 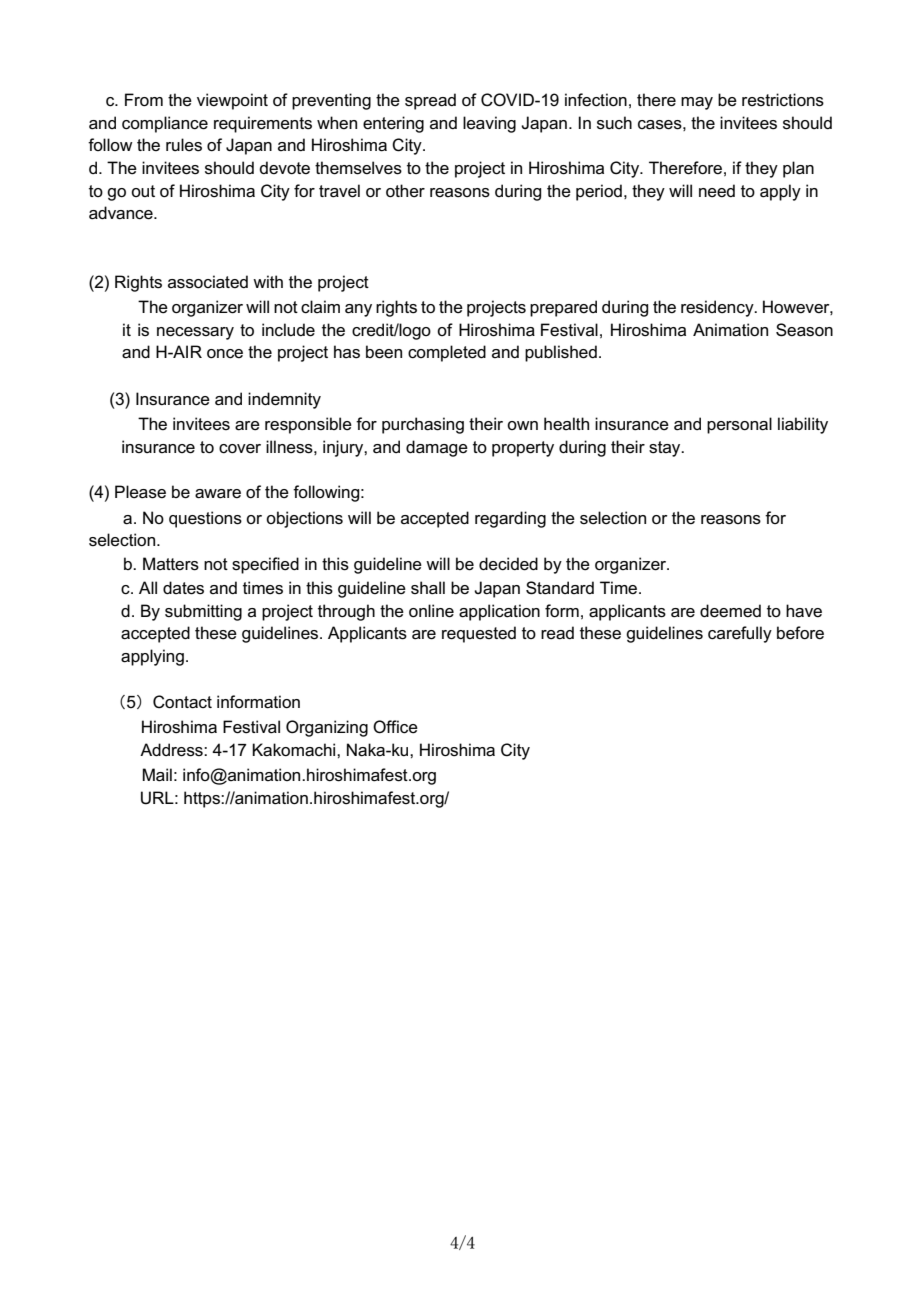 I want to click on necessary, so click(x=195, y=333).
